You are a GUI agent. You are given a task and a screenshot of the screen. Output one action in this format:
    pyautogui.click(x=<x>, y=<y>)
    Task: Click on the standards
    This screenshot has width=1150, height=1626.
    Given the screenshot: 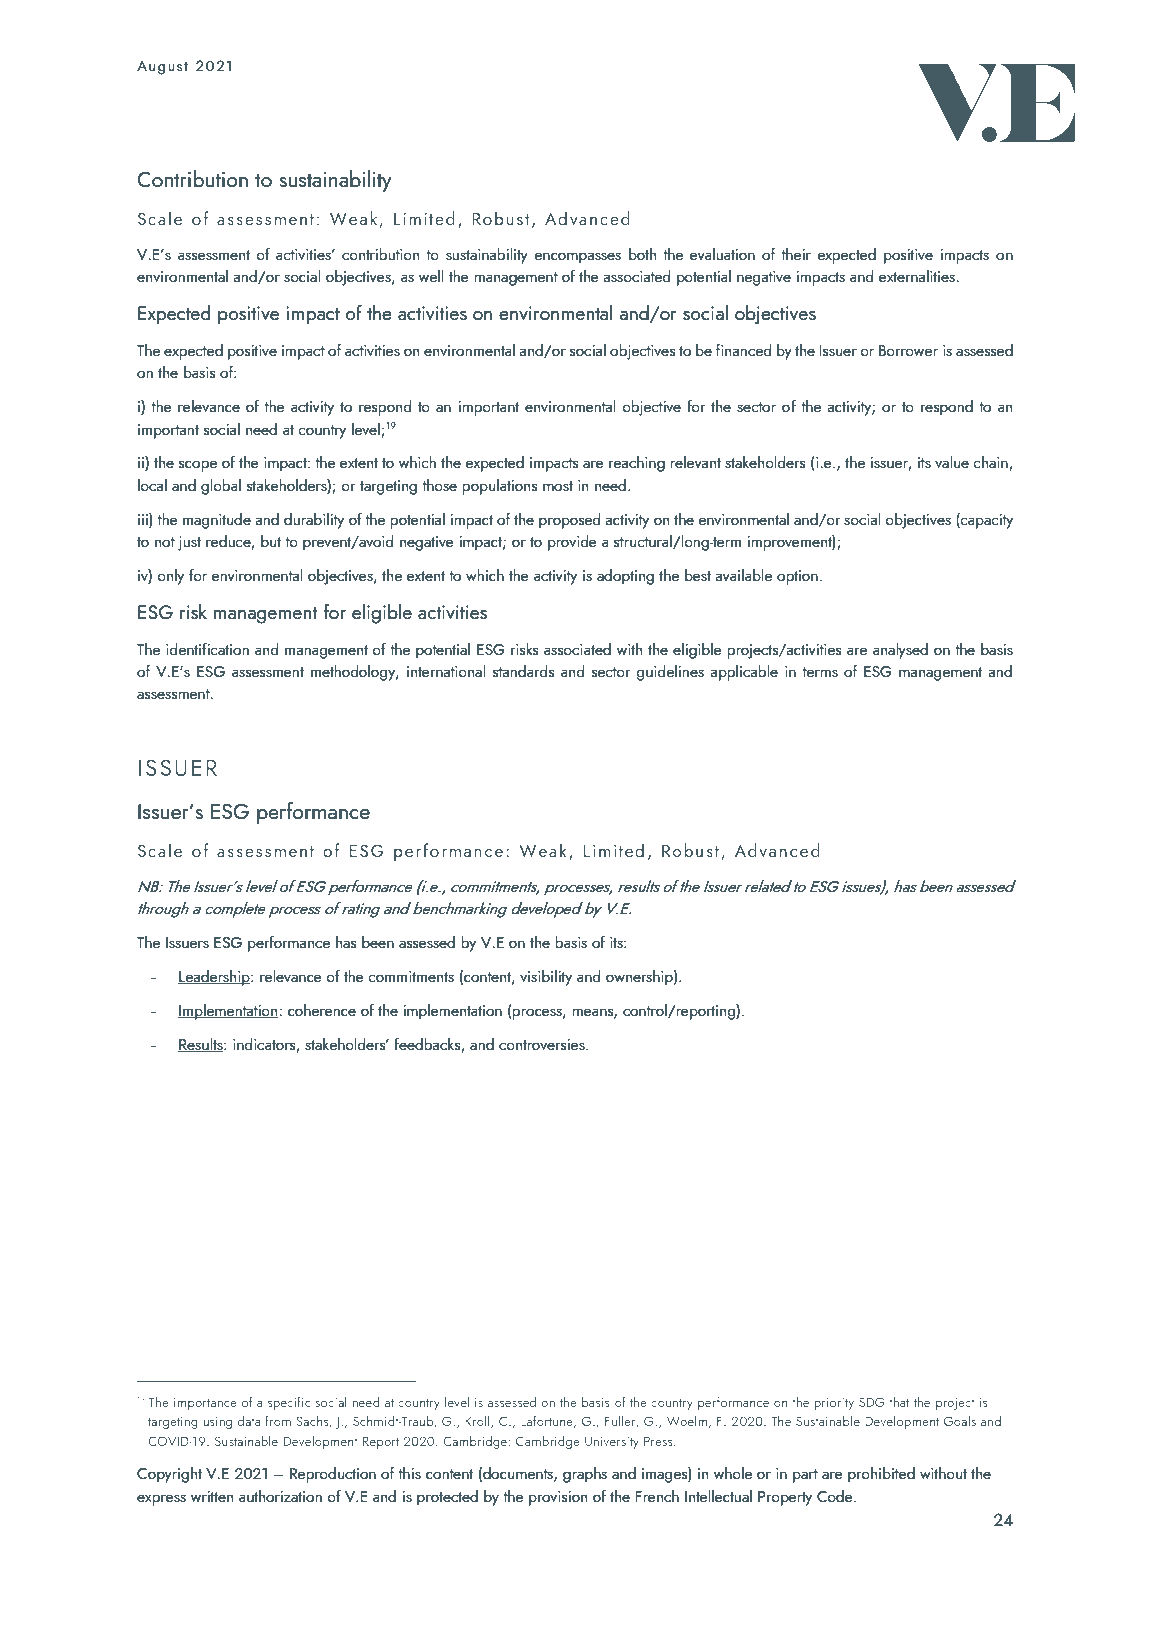 What is the action you would take?
    pyautogui.click(x=523, y=671)
